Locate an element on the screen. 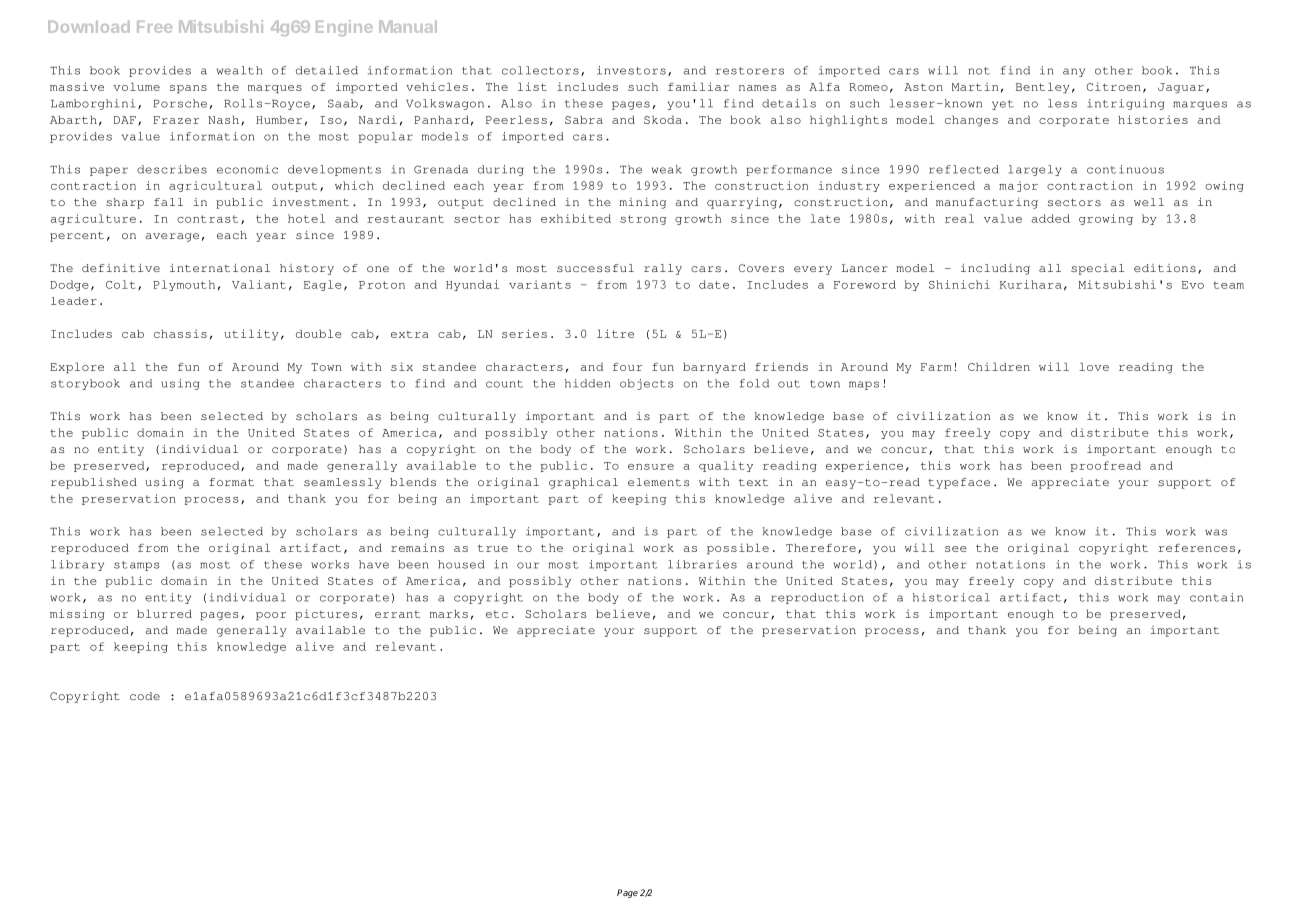 The width and height of the screenshot is (1308, 924). investors is located at coordinates (631, 70).
